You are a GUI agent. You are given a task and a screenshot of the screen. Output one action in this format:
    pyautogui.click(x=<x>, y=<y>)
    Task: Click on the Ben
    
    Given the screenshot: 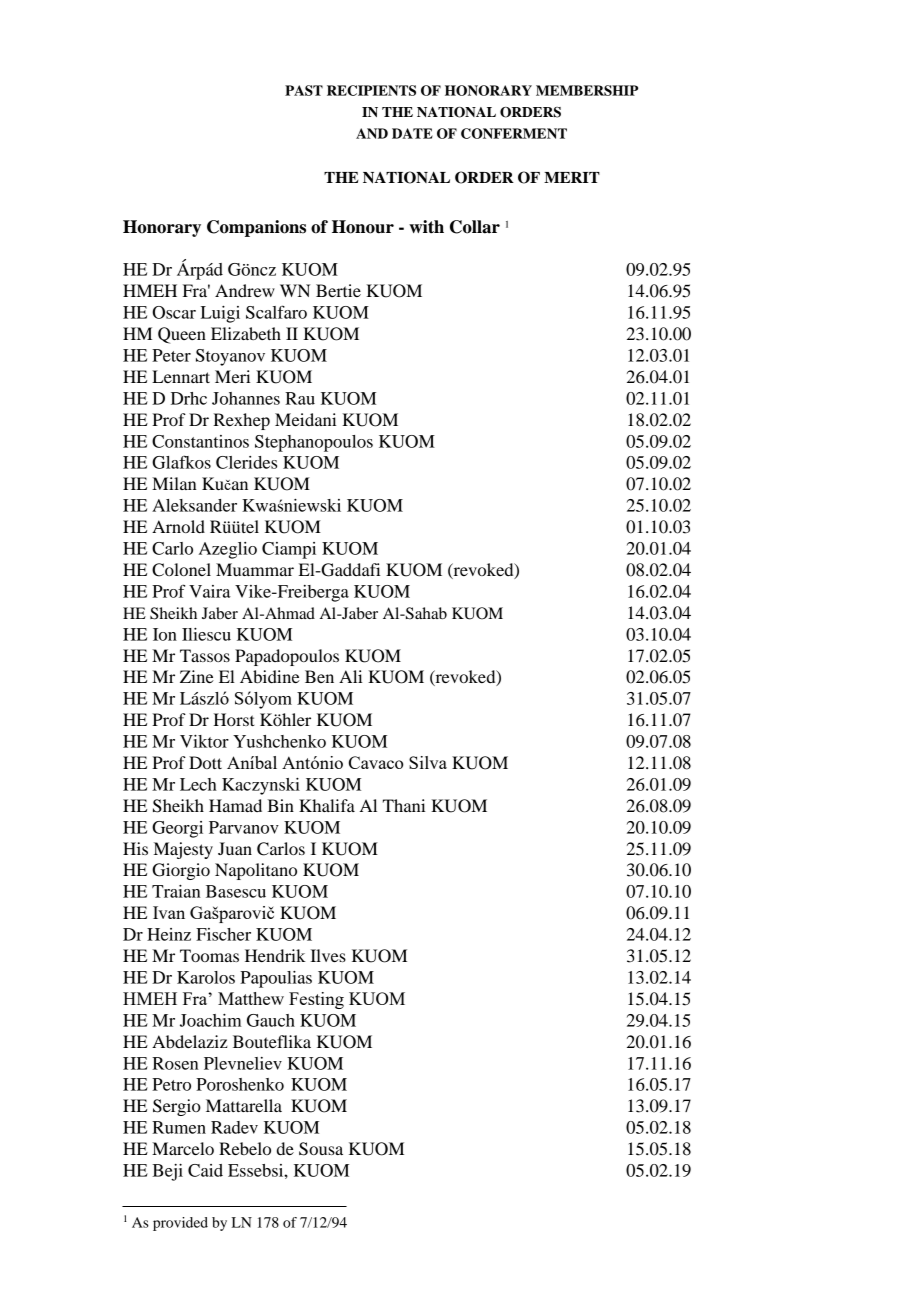 What is the action you would take?
    pyautogui.click(x=319, y=676)
